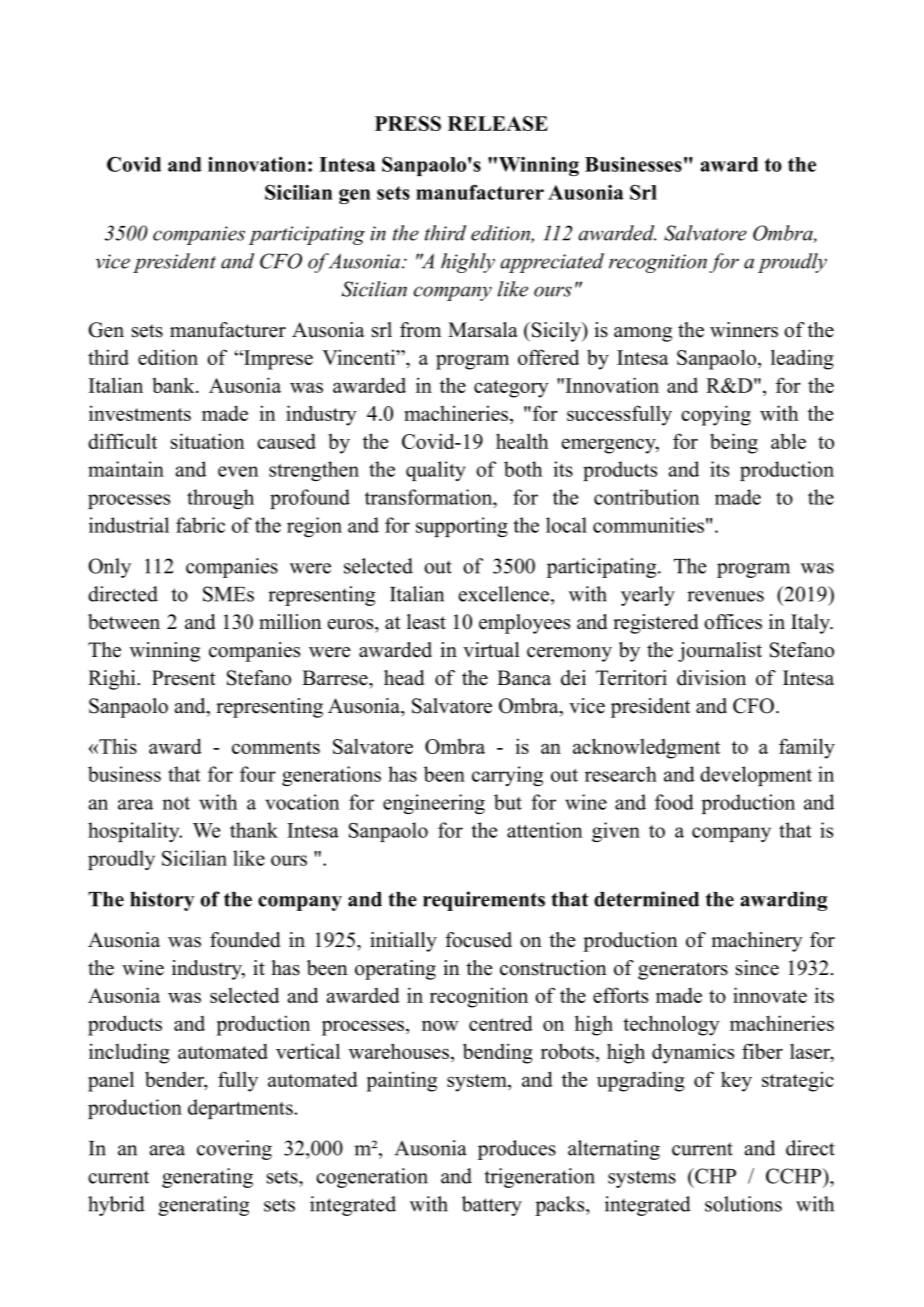 Image resolution: width=924 pixels, height=1307 pixels. I want to click on PRESS, so click(408, 123).
